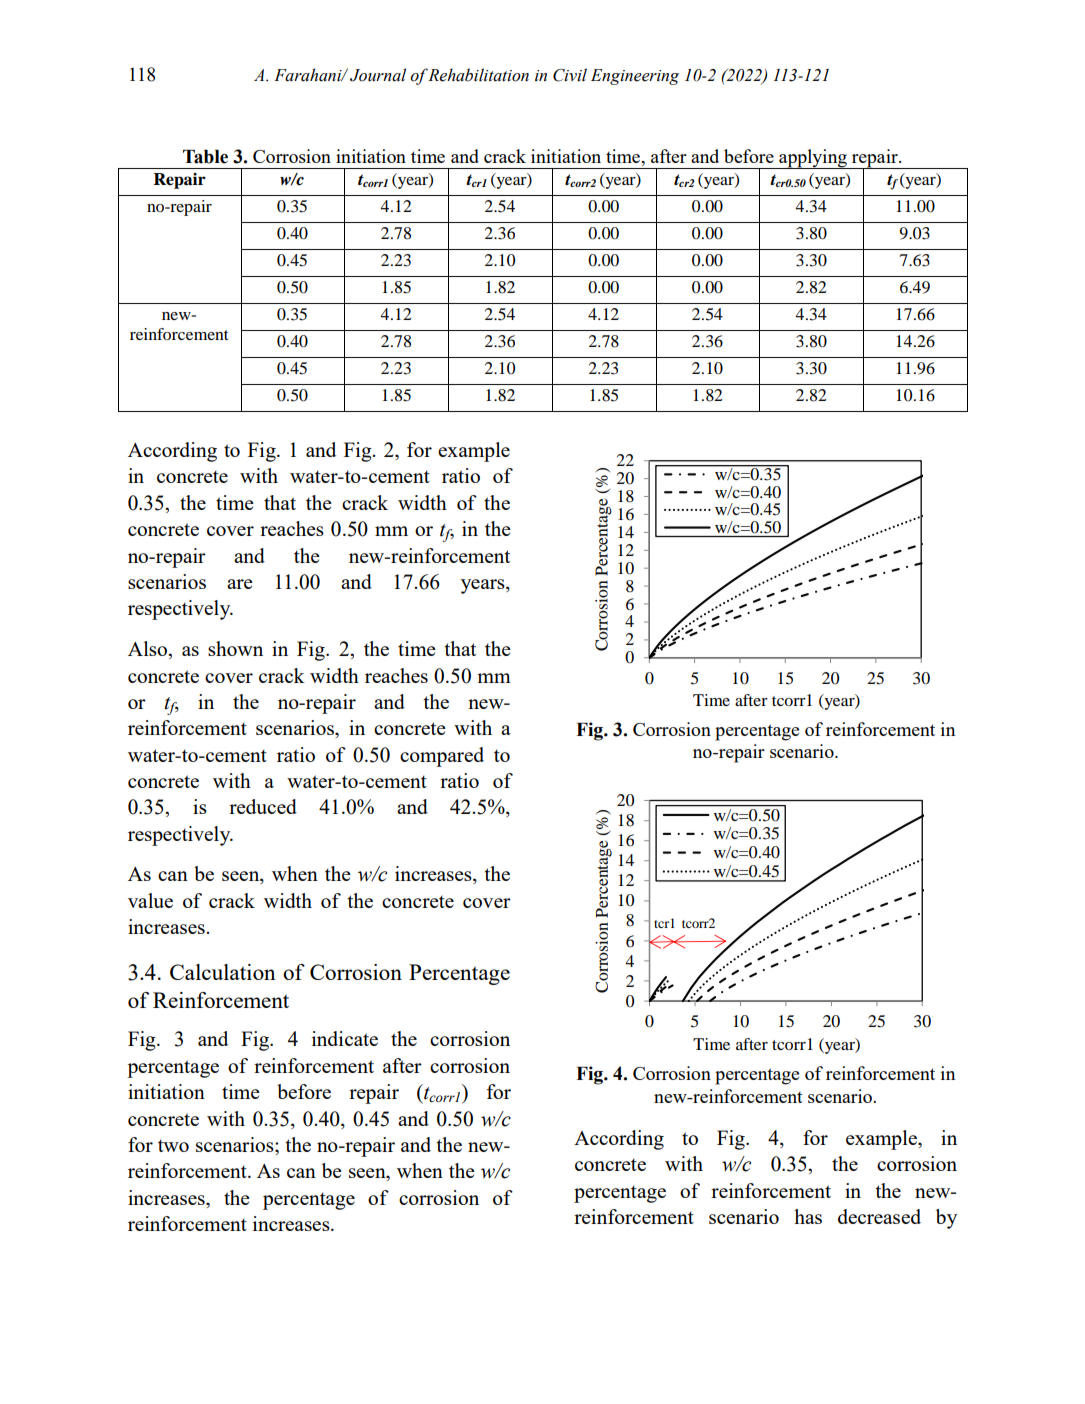 The height and width of the screenshot is (1404, 1085). I want to click on Table, so click(205, 157).
